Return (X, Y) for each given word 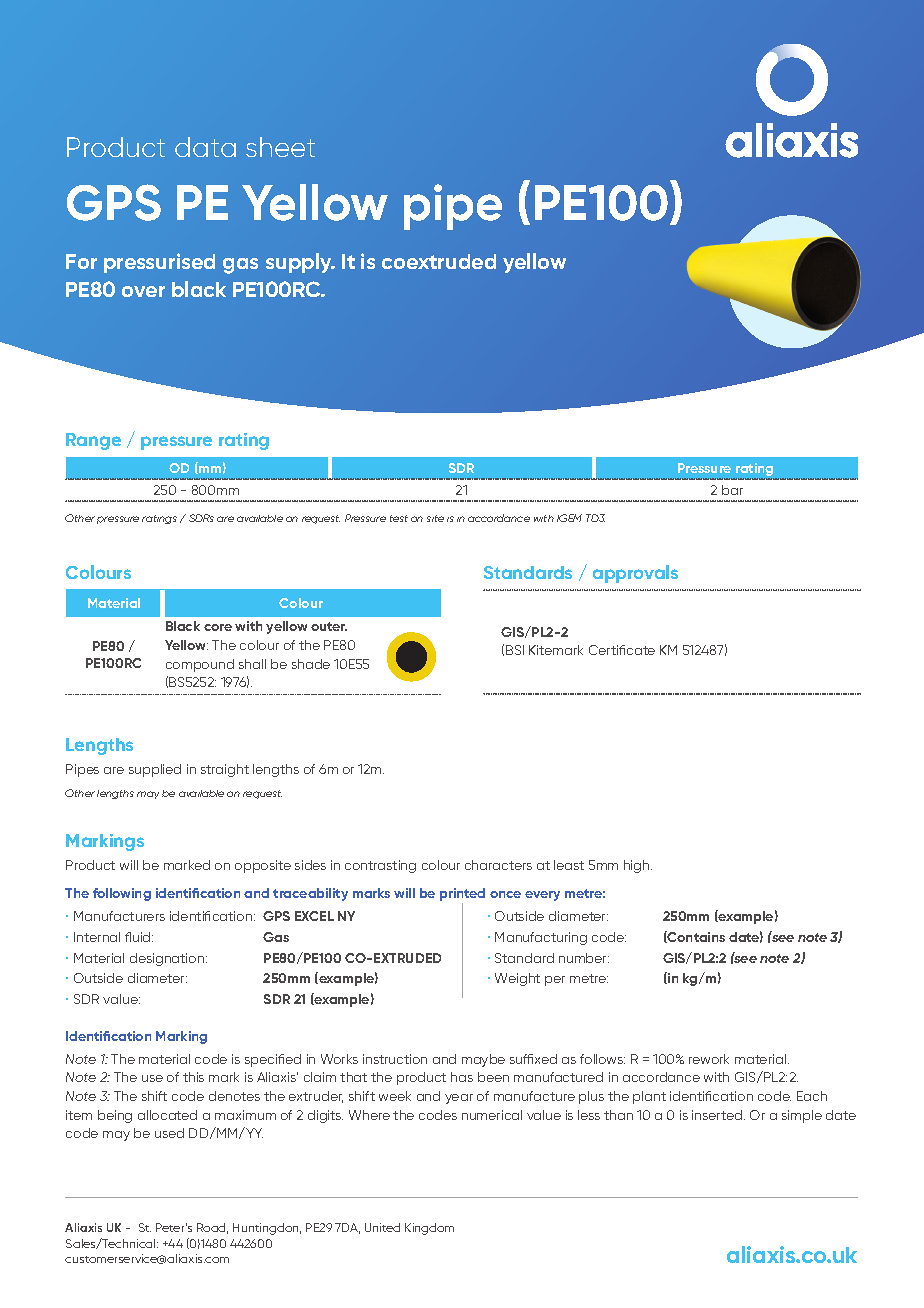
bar (732, 490)
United (382, 1227)
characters (498, 865)
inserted (718, 1115)
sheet (280, 147)
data (205, 147)
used (169, 1133)
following (122, 894)
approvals (635, 574)
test (399, 518)
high (638, 866)
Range (93, 441)
